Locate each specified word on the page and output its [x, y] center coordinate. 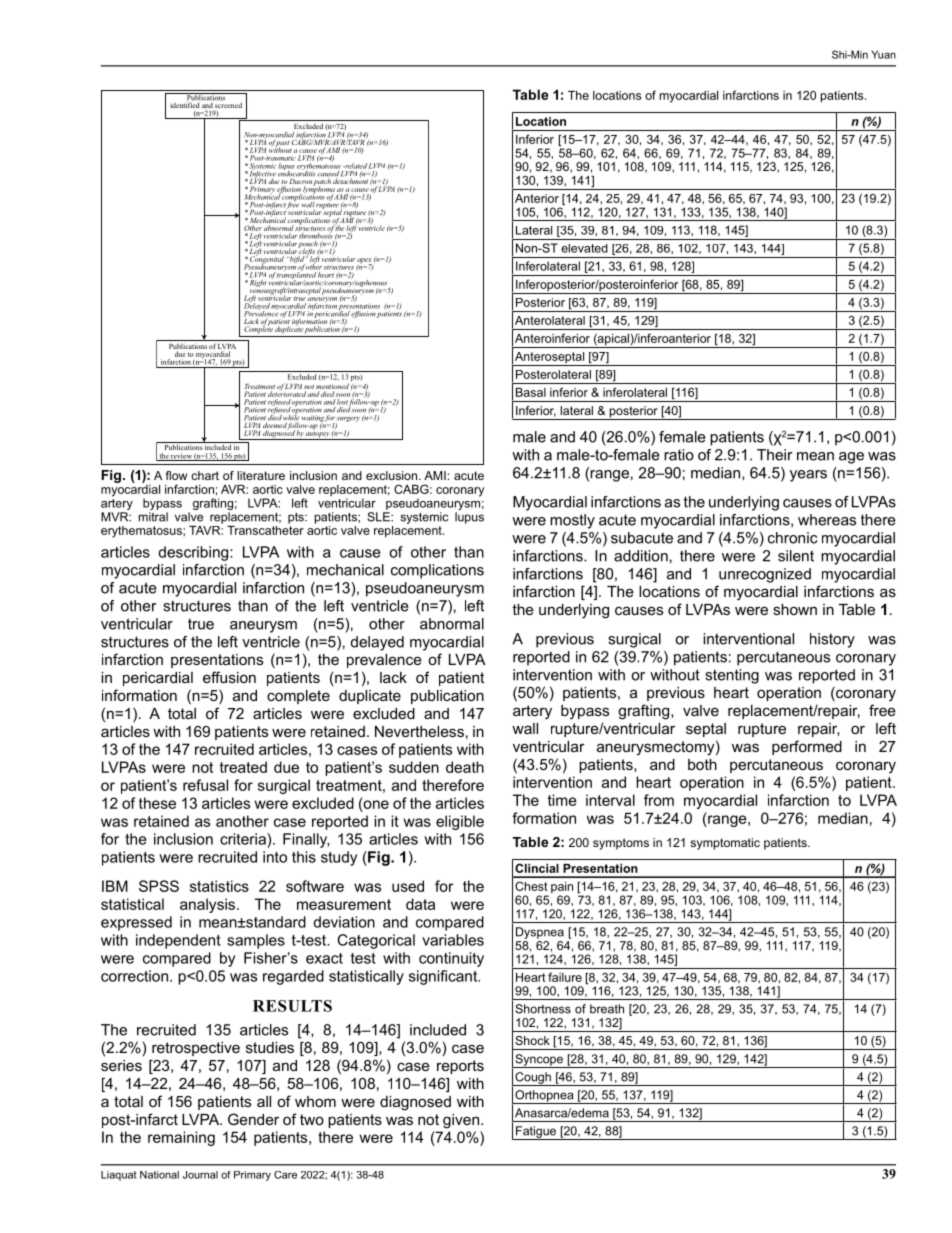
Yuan [883, 54]
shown [795, 609]
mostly [572, 521]
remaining [181, 1138]
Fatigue [536, 1133]
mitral [153, 517]
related [355, 166]
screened [228, 105]
